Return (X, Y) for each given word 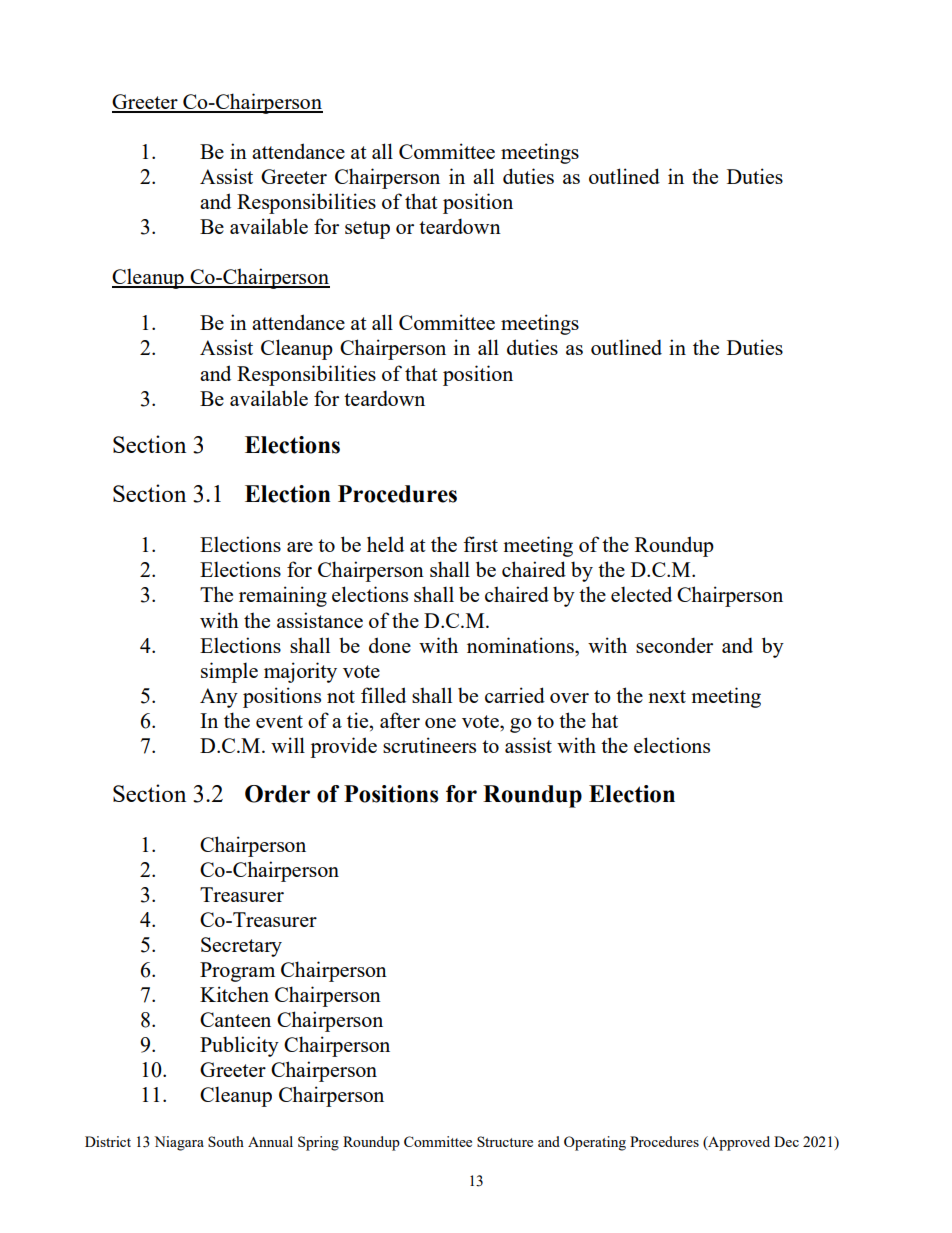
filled (383, 695)
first (480, 544)
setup (367, 230)
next (667, 696)
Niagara (179, 1143)
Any (219, 698)
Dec (786, 1141)
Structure (505, 1141)
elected (641, 594)
